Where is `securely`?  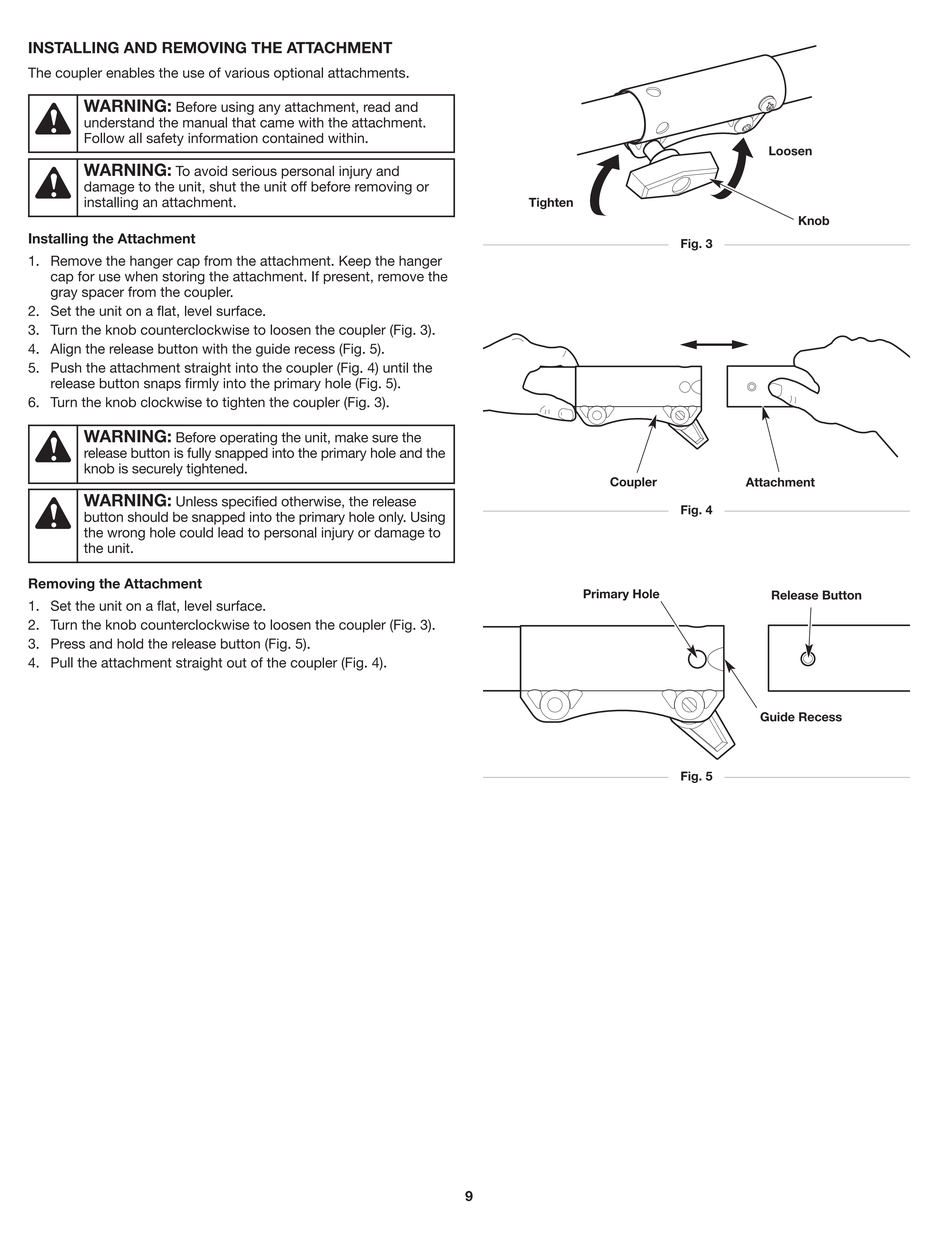 securely is located at coordinates (157, 470).
